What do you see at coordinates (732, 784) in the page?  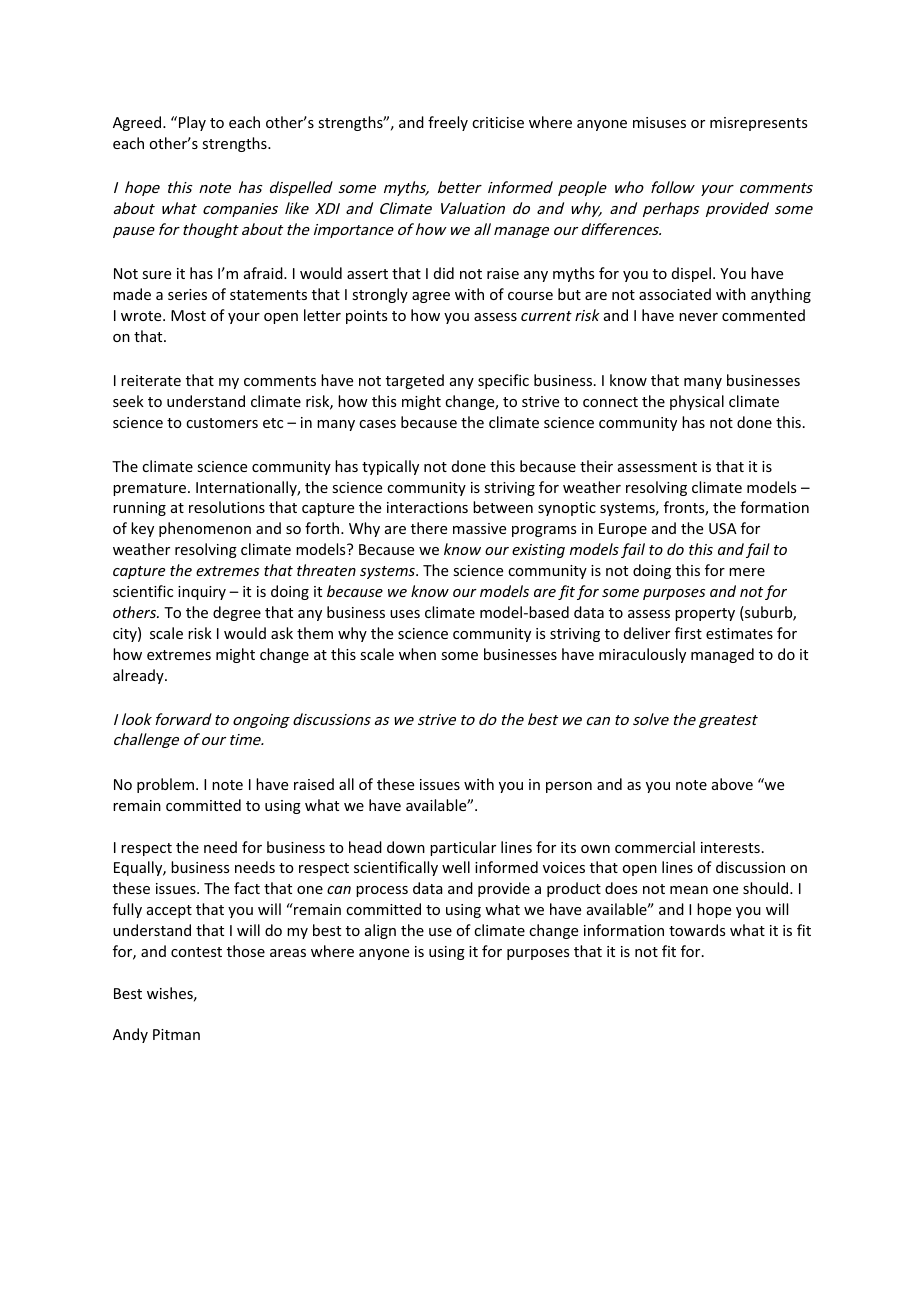 I see `above` at bounding box center [732, 784].
